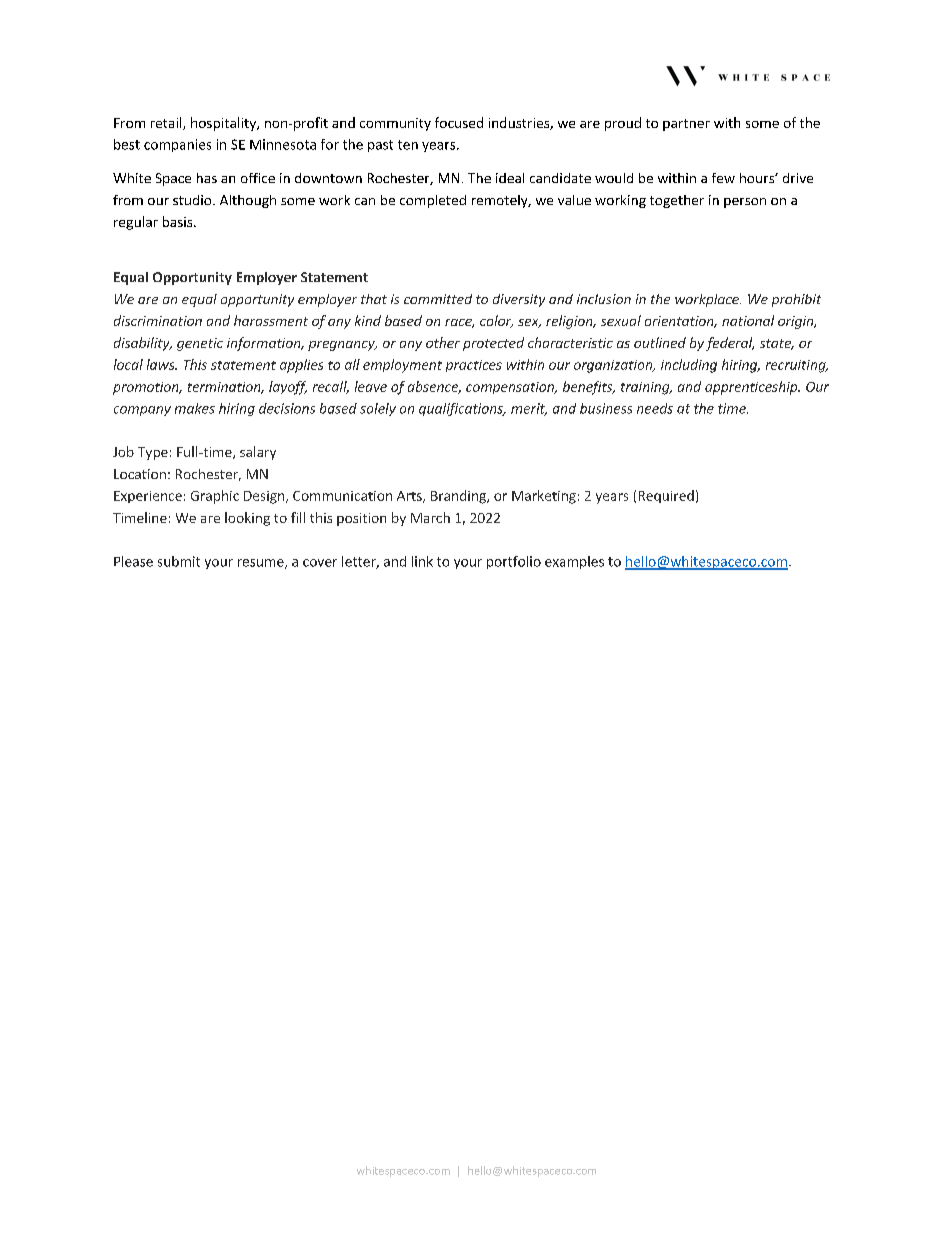  What do you see at coordinates (158, 320) in the document?
I see `discrimination` at bounding box center [158, 320].
